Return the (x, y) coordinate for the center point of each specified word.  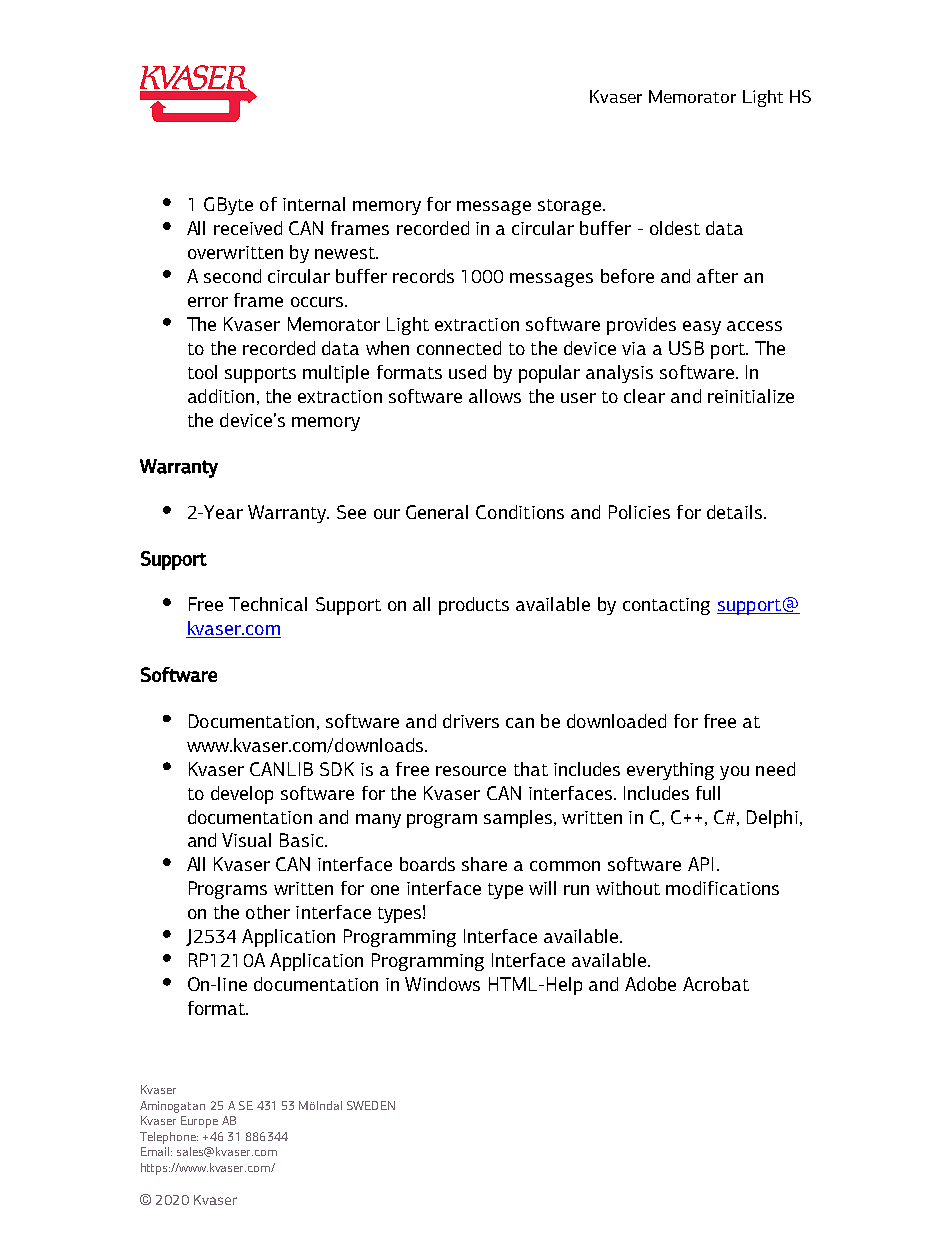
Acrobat (716, 984)
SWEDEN (371, 1105)
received (248, 228)
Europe (199, 1122)
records (423, 276)
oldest (675, 228)
